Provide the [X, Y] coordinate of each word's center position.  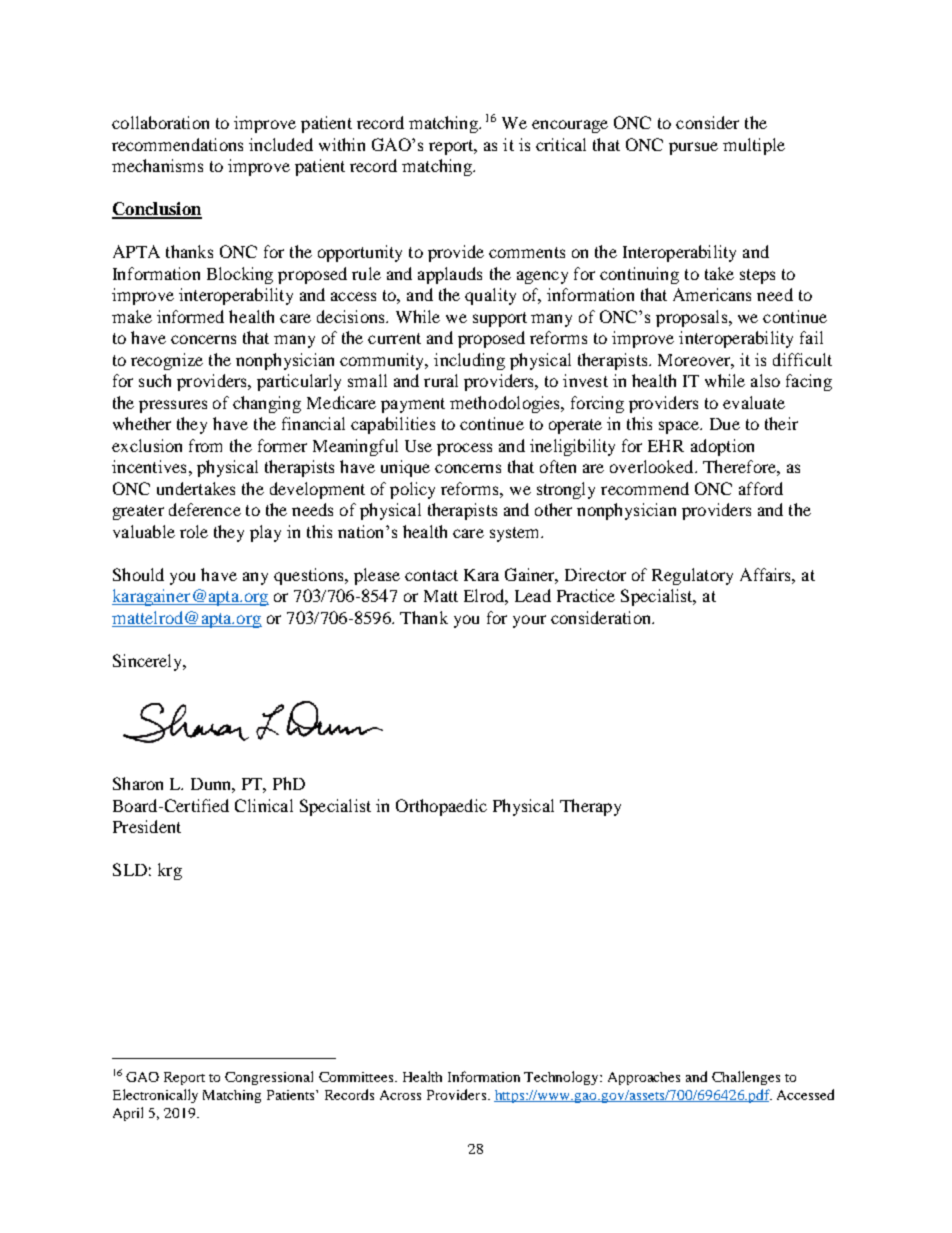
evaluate [754, 402]
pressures [173, 406]
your [529, 621]
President [147, 826]
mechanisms [157, 165]
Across [400, 1095]
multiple [754, 146]
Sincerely [149, 662]
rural [441, 380]
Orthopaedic [441, 807]
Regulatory [692, 576]
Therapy [590, 807]
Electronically [155, 1096]
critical [561, 144]
